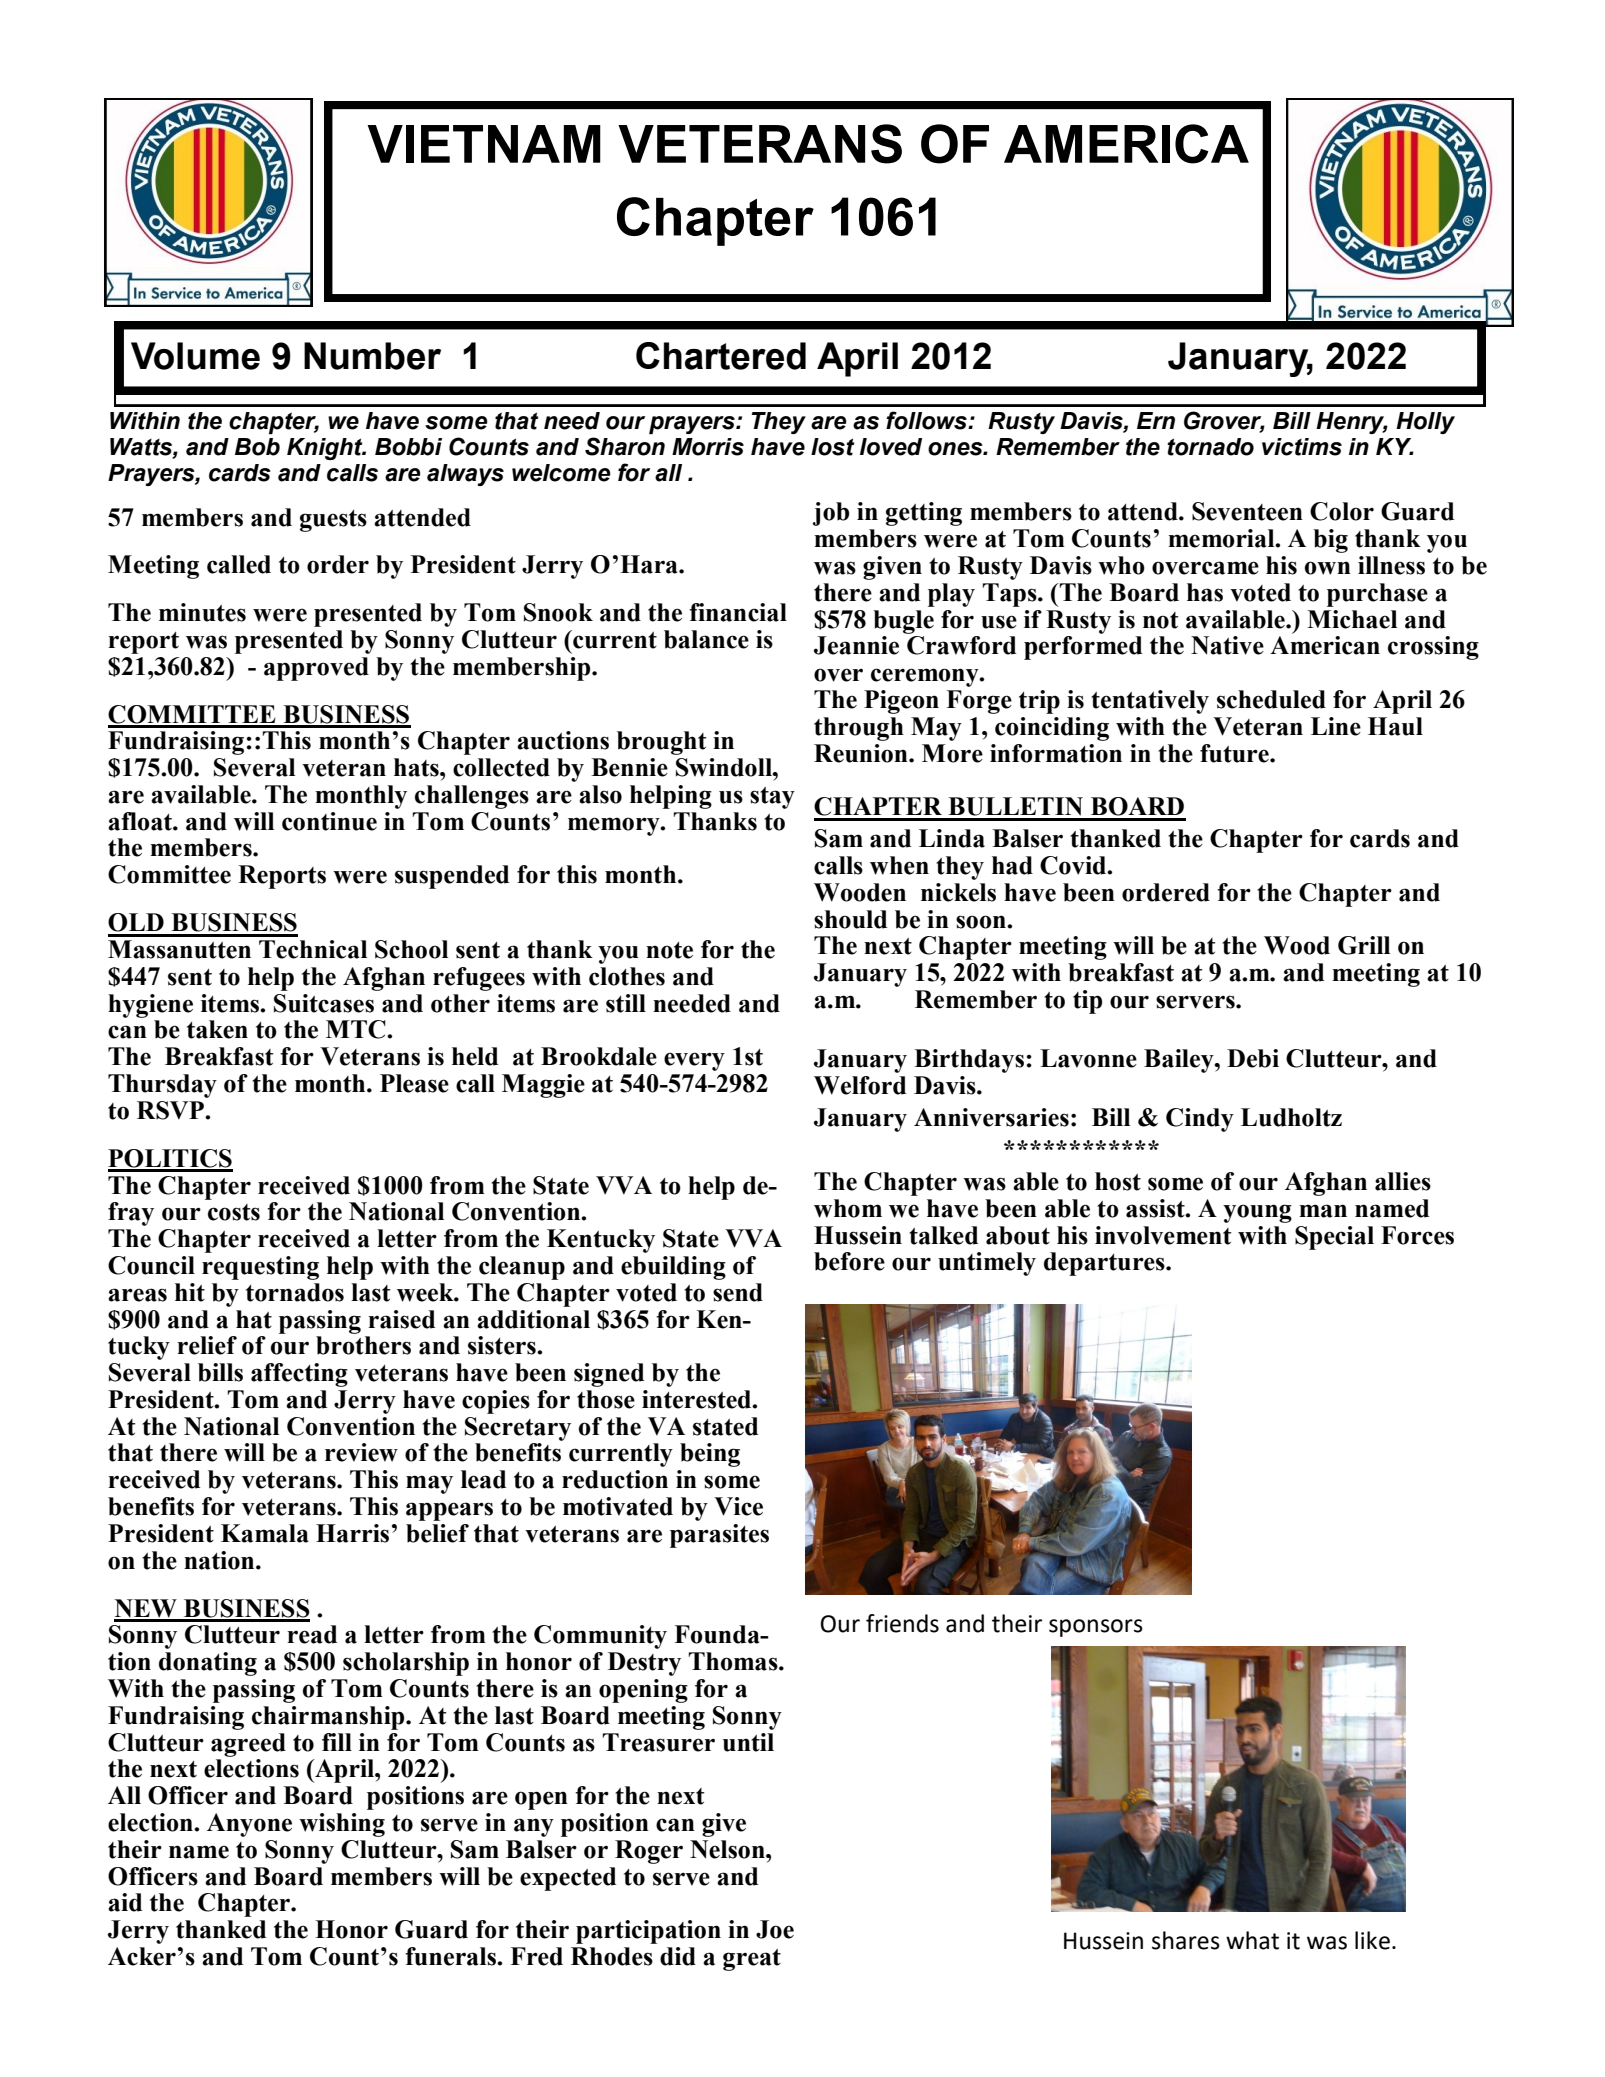 This screenshot has width=1605, height=2077. What do you see at coordinates (1227, 645) in the screenshot?
I see `Native` at bounding box center [1227, 645].
